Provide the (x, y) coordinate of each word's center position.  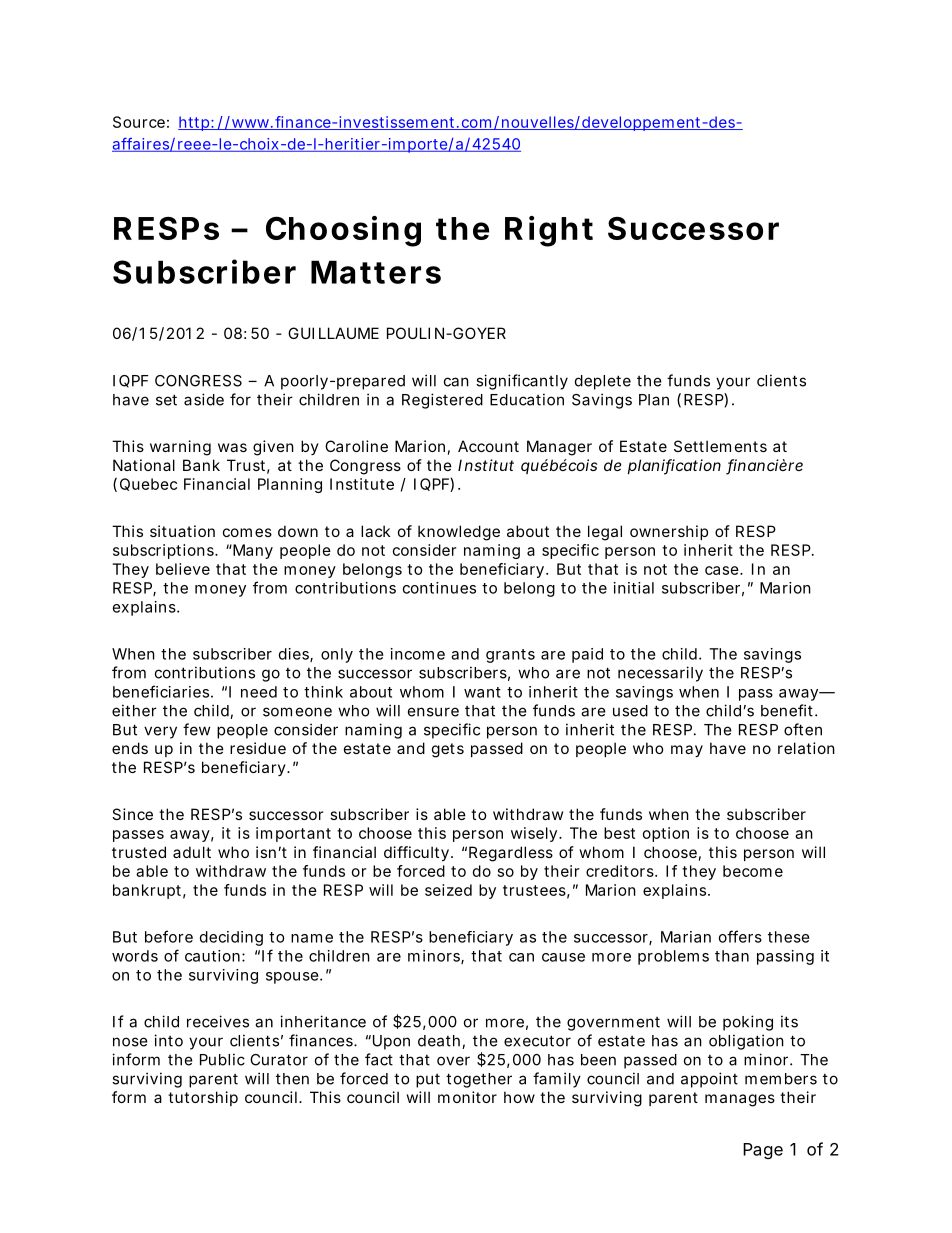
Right (549, 231)
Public (222, 1059)
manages (740, 1100)
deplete (603, 382)
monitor (467, 1097)
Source (139, 122)
